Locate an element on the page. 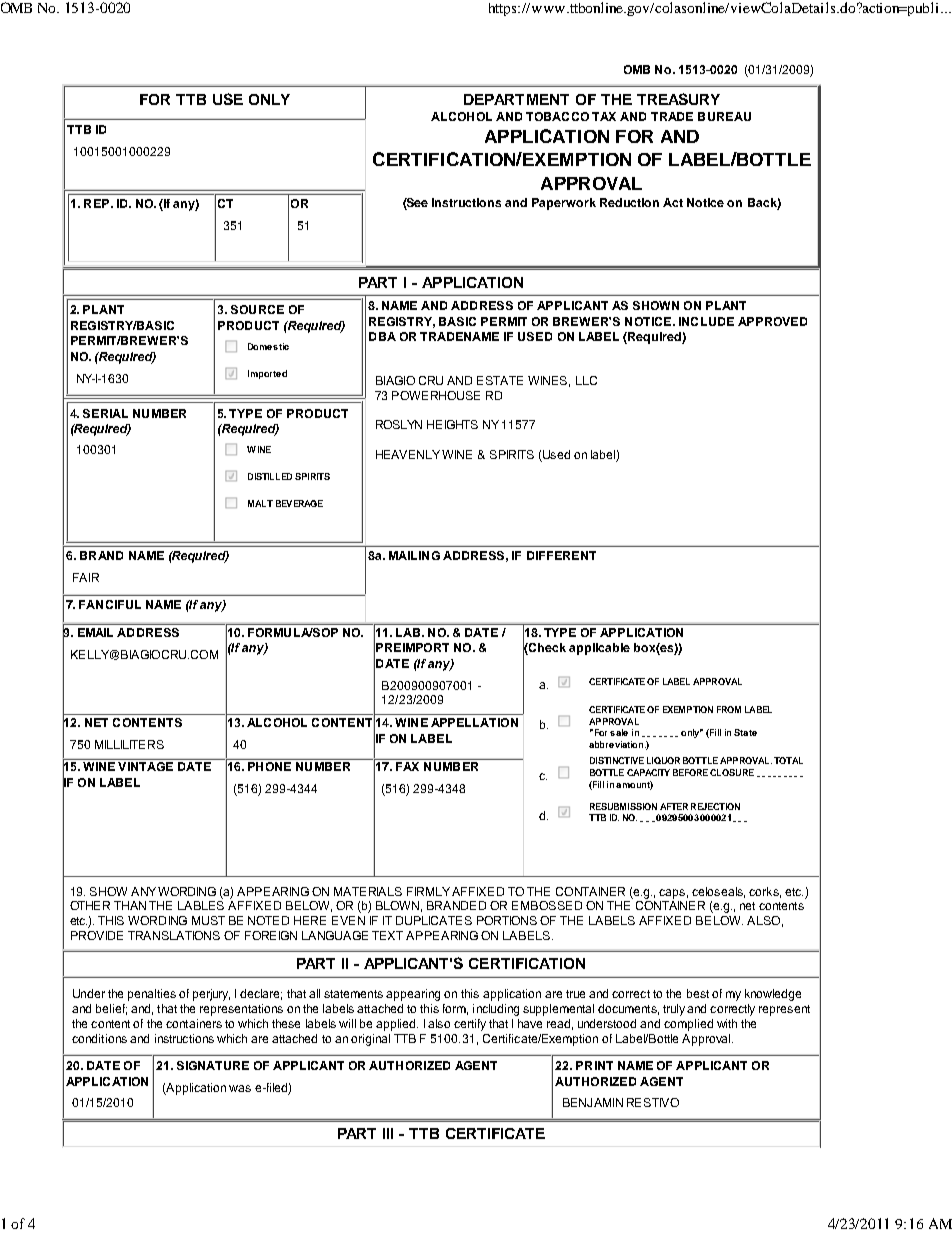 This page has height=1233, width=952. INCLUDE is located at coordinates (706, 321).
